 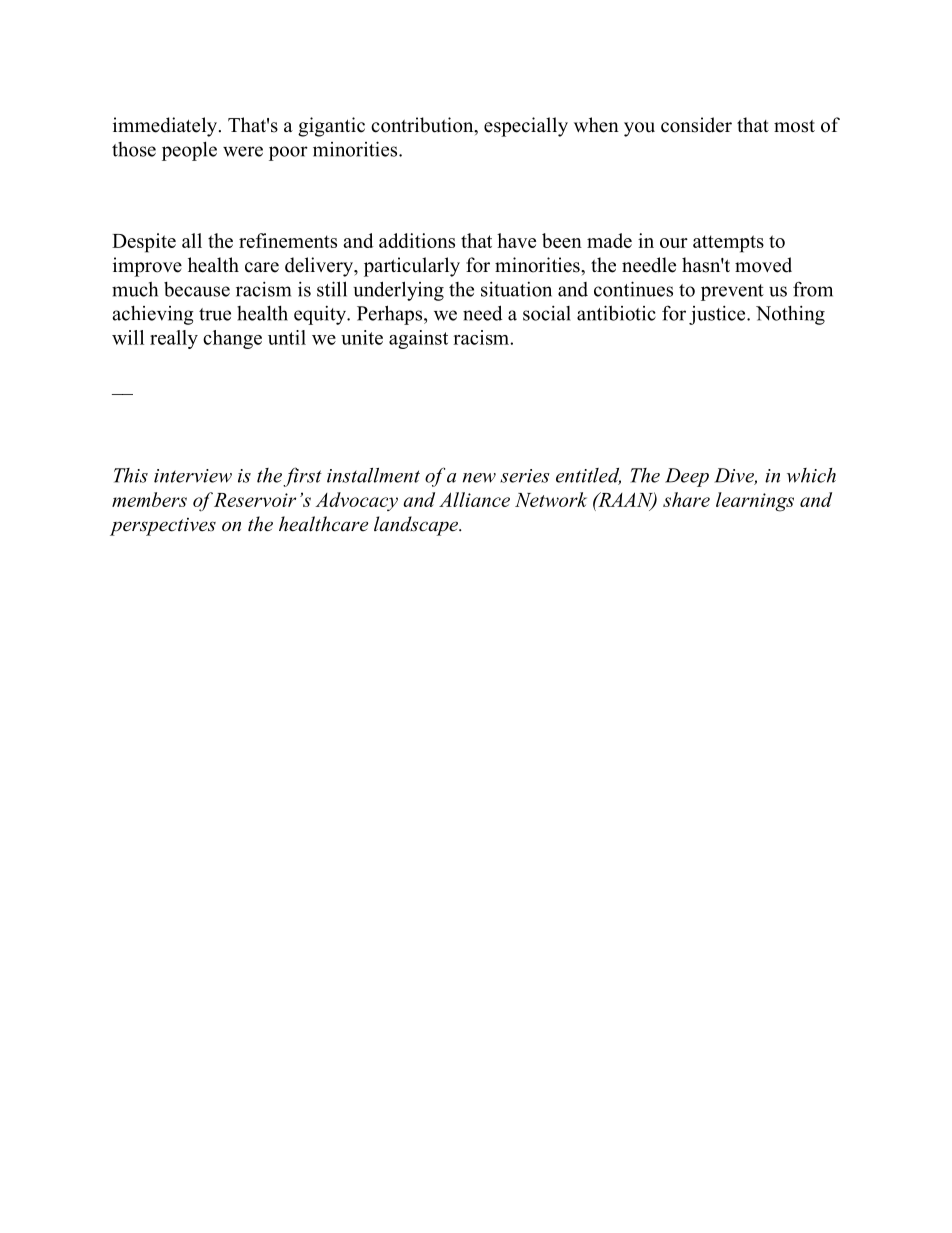 I want to click on people, so click(x=189, y=151).
